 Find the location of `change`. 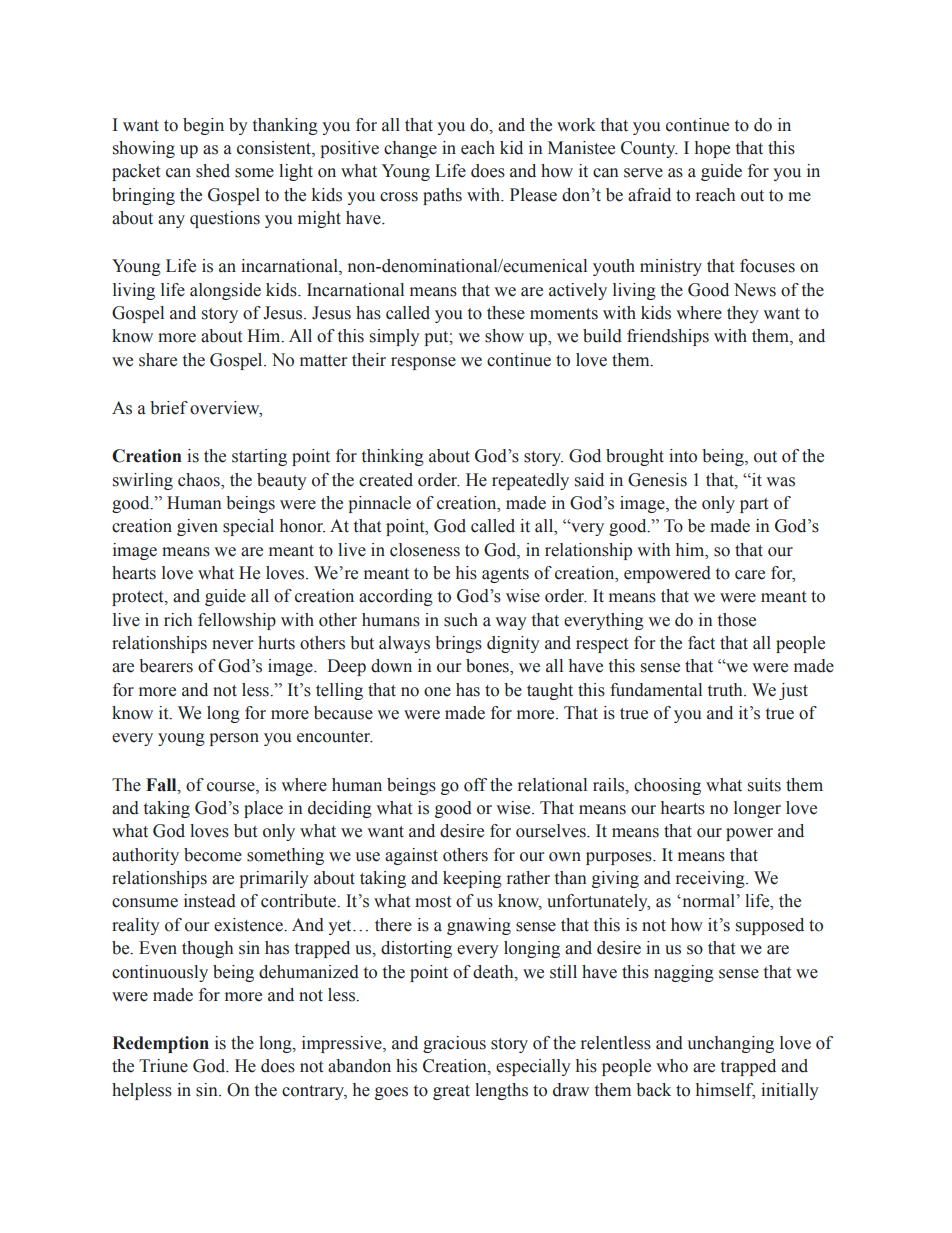

change is located at coordinates (410, 149).
